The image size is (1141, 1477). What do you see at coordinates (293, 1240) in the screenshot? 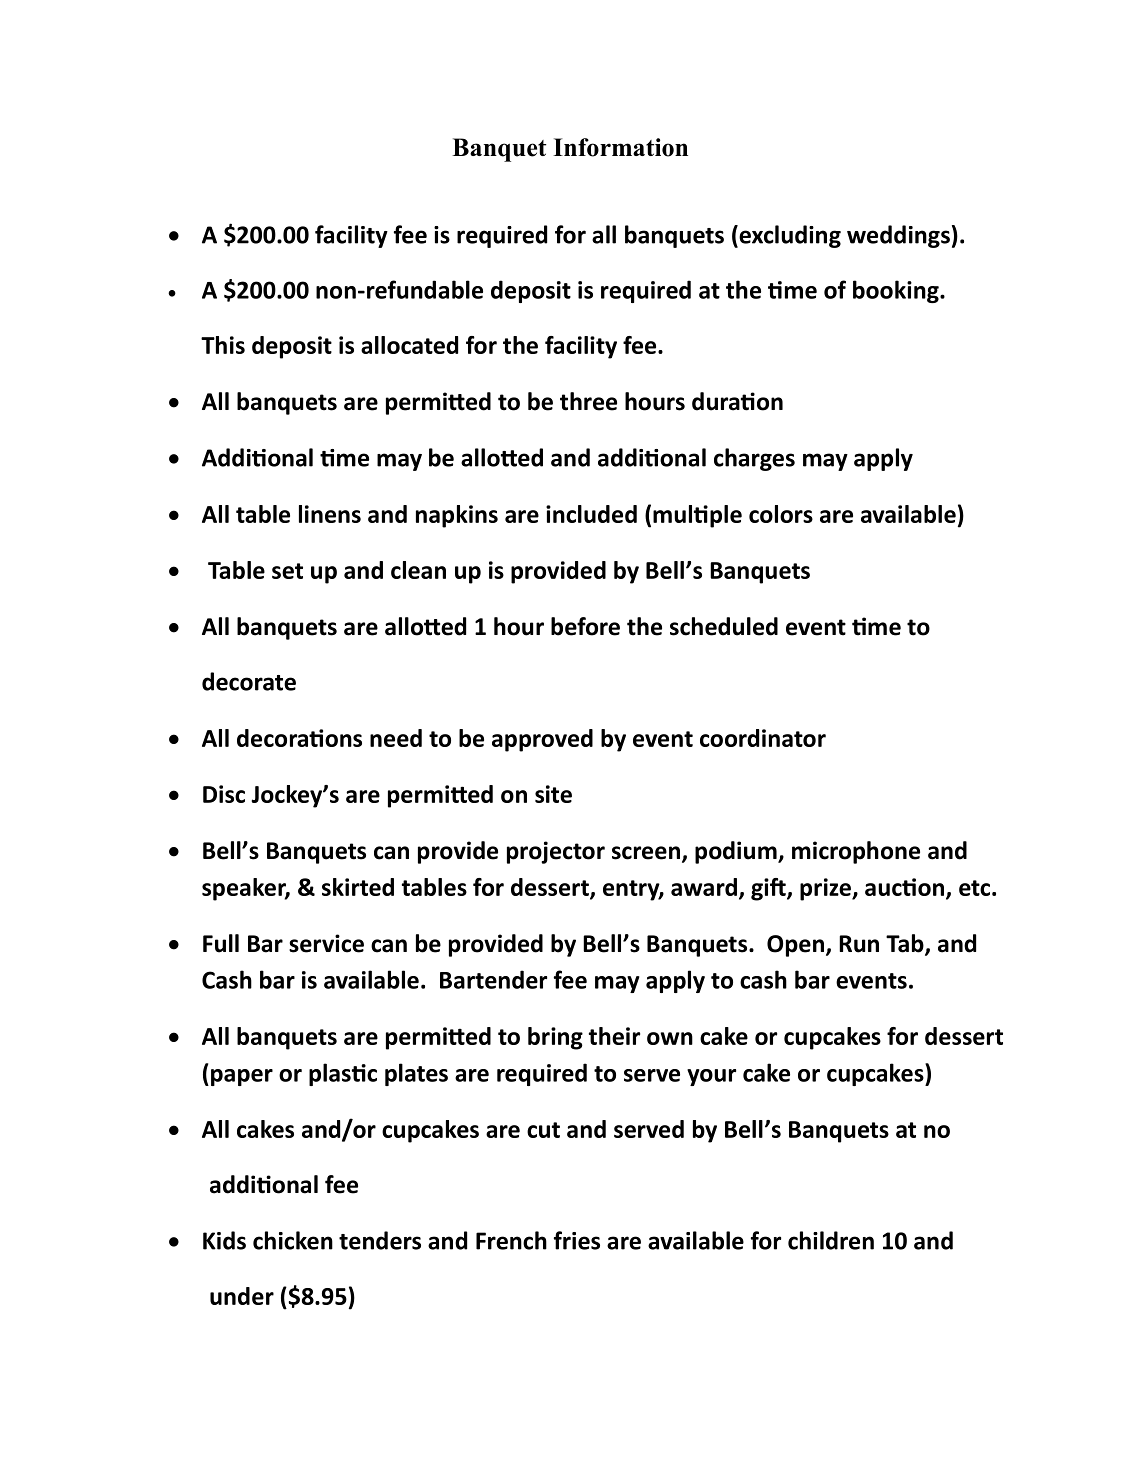
I see `chicken` at bounding box center [293, 1240].
